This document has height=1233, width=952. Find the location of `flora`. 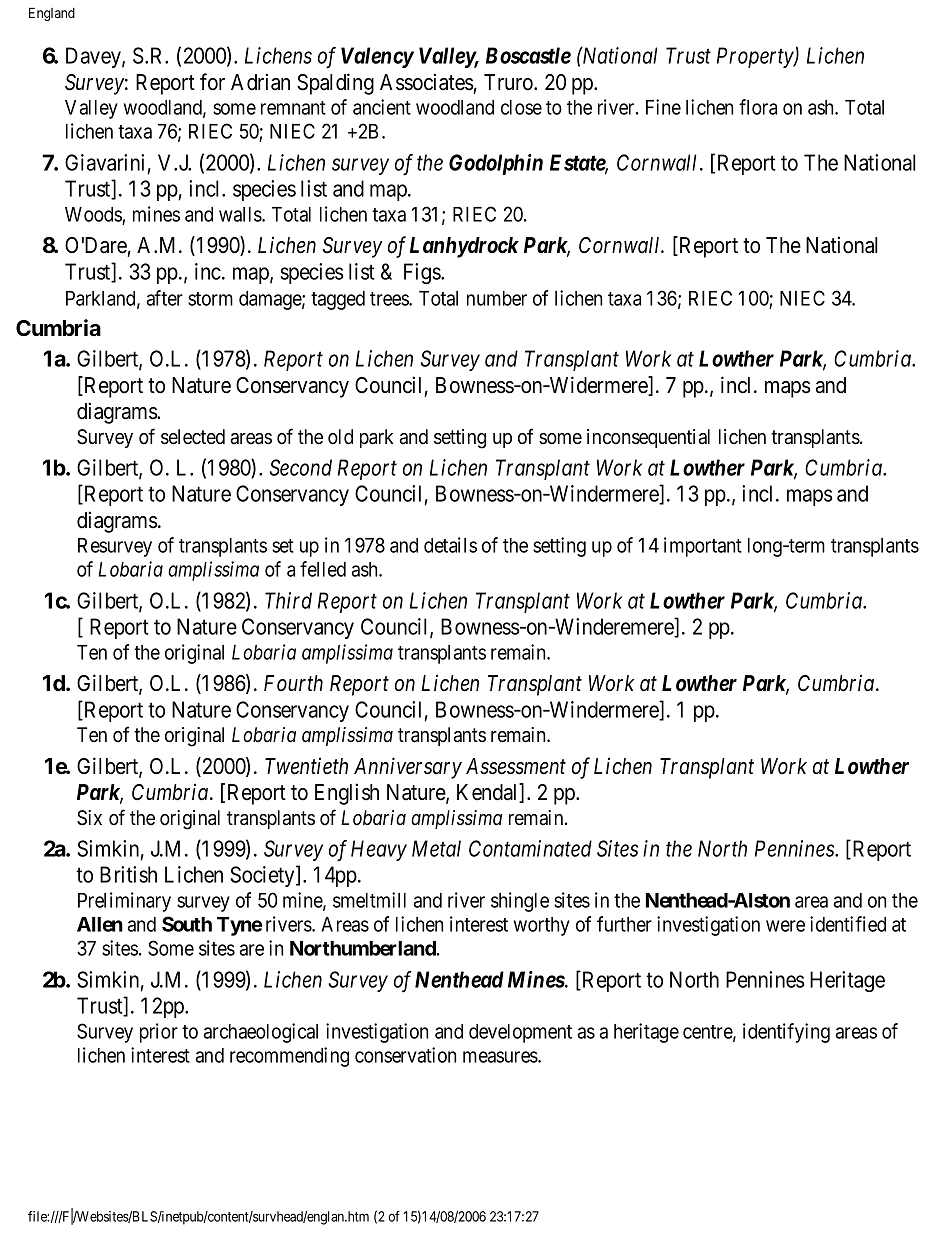

flora is located at coordinates (758, 107).
